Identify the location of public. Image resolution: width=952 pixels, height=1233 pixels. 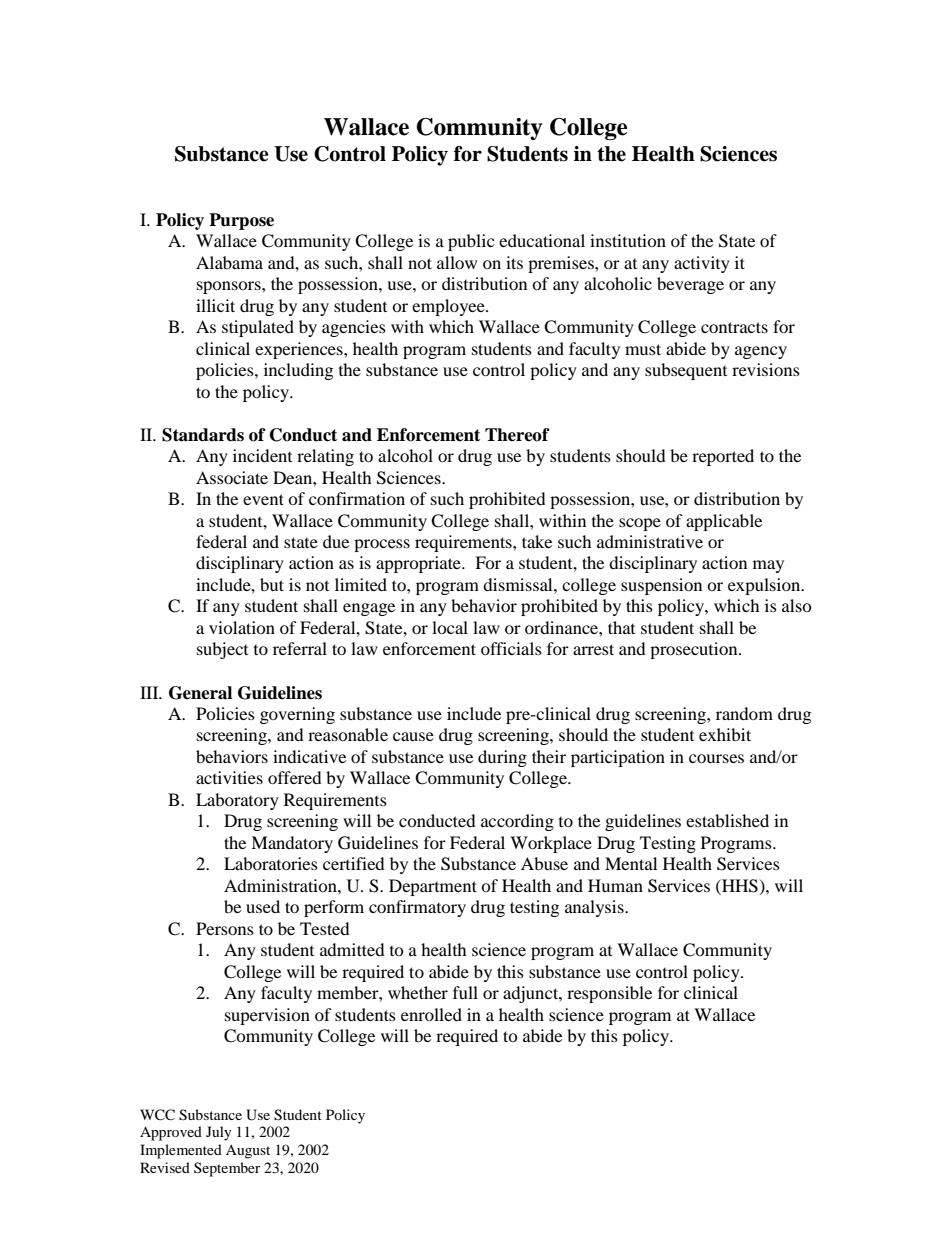
(471, 242).
